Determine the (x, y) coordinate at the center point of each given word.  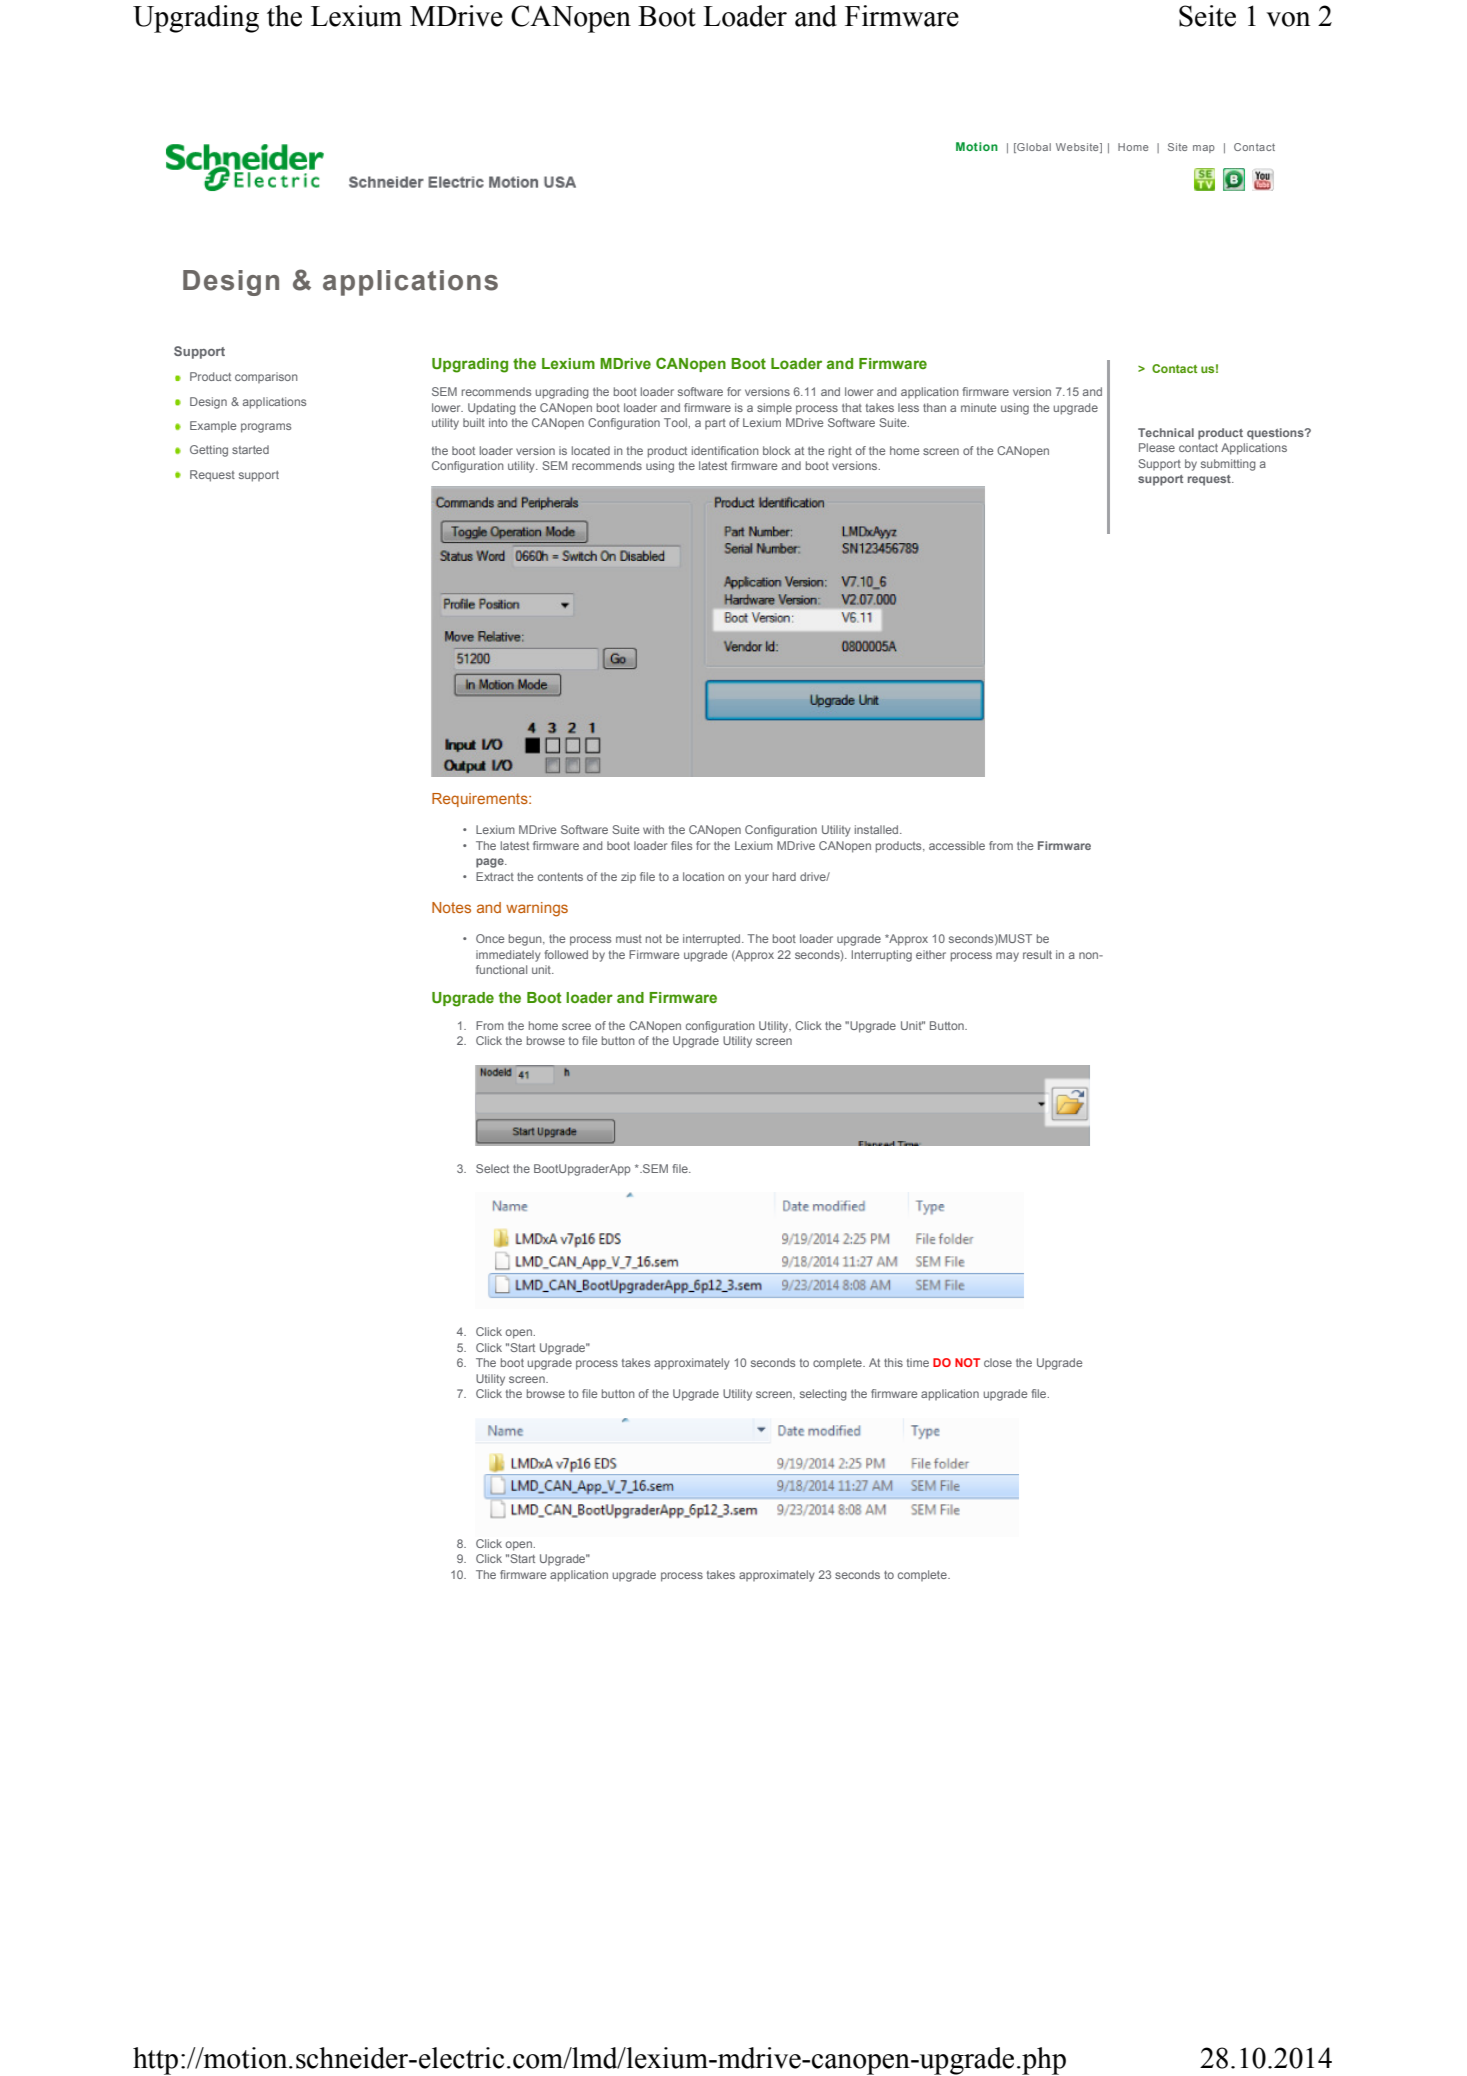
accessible (957, 845)
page (491, 863)
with (653, 829)
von (1288, 19)
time (918, 1362)
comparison (266, 377)
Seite (1207, 16)
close (998, 1362)
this (893, 1362)
